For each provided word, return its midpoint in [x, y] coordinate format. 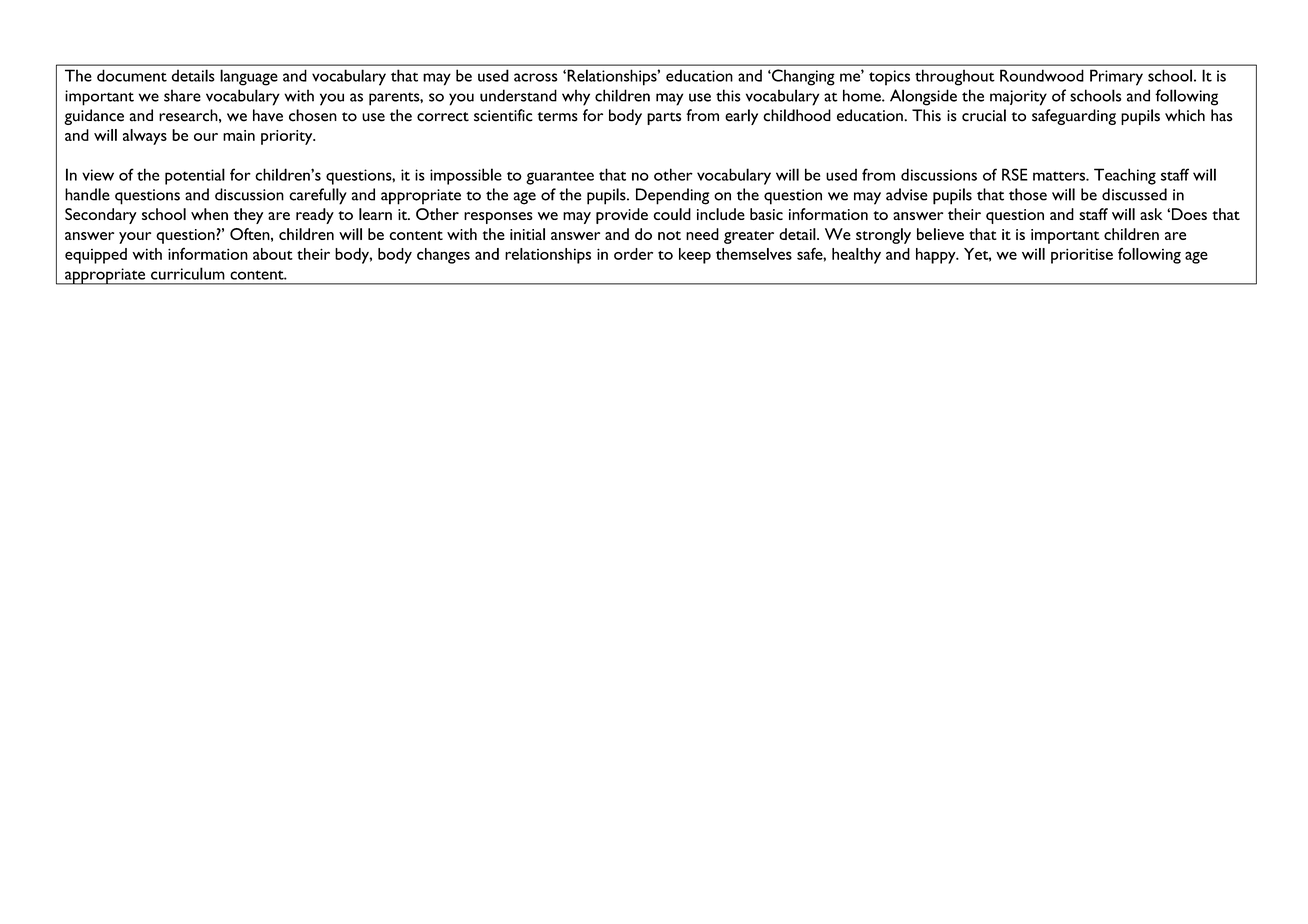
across [536, 77]
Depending [673, 196]
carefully [318, 196]
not [669, 235]
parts [664, 118]
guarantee [560, 178]
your [135, 238]
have [268, 115]
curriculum [188, 273]
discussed [1134, 194]
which [1185, 115]
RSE [1015, 174]
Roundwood [1042, 75]
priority [288, 137]
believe [940, 234]
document [132, 75]
